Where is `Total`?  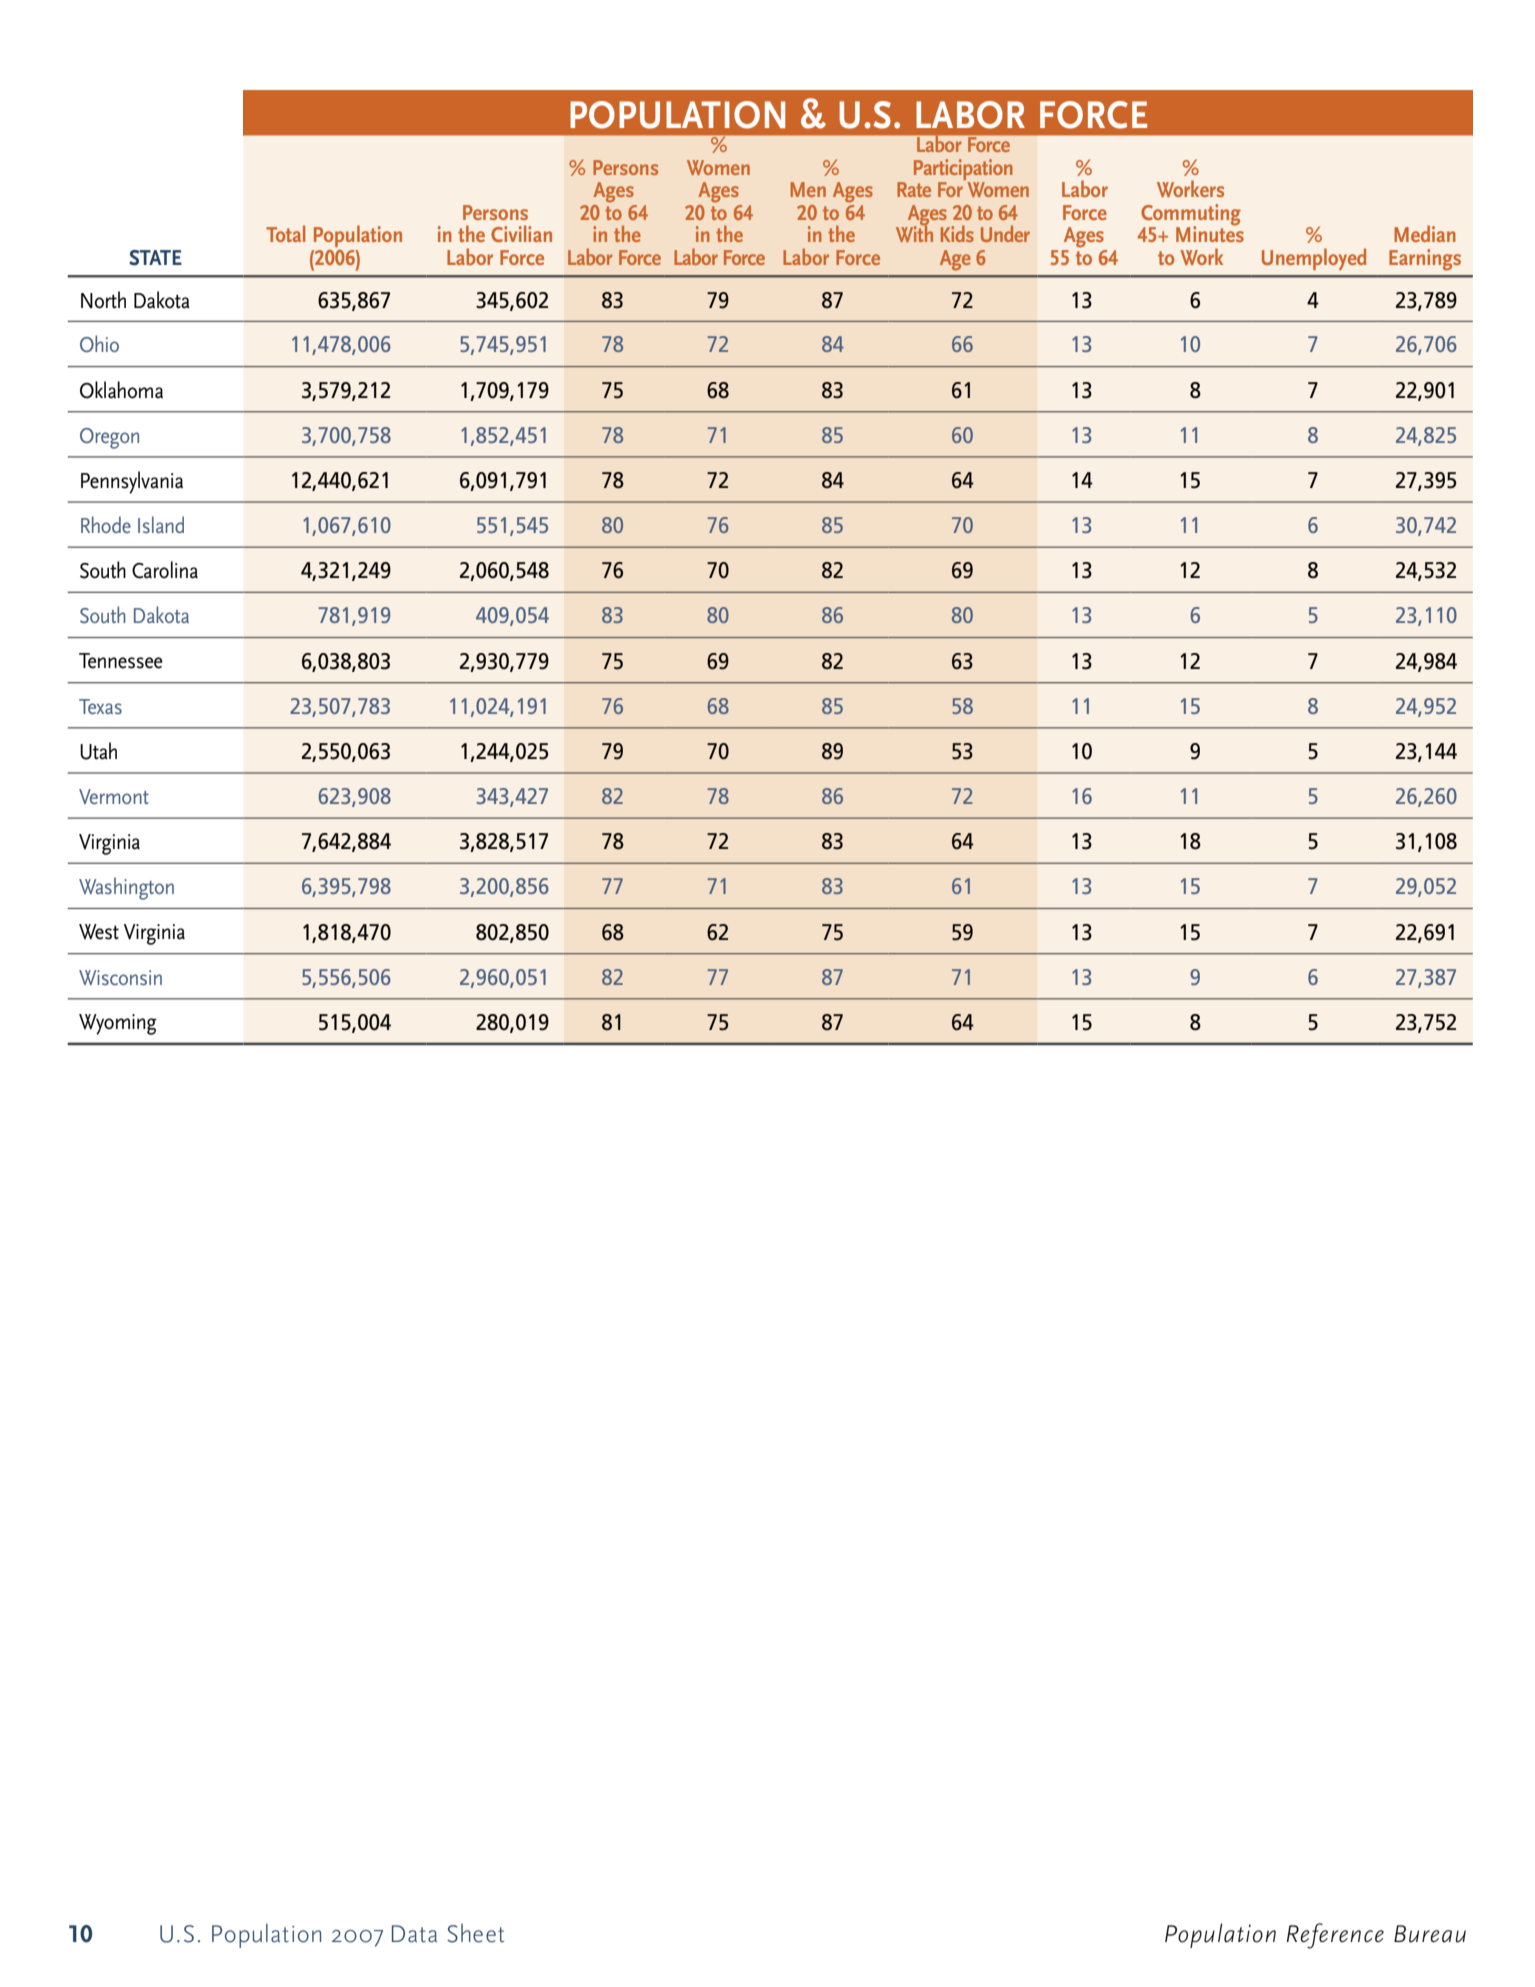
Total is located at coordinates (285, 233).
